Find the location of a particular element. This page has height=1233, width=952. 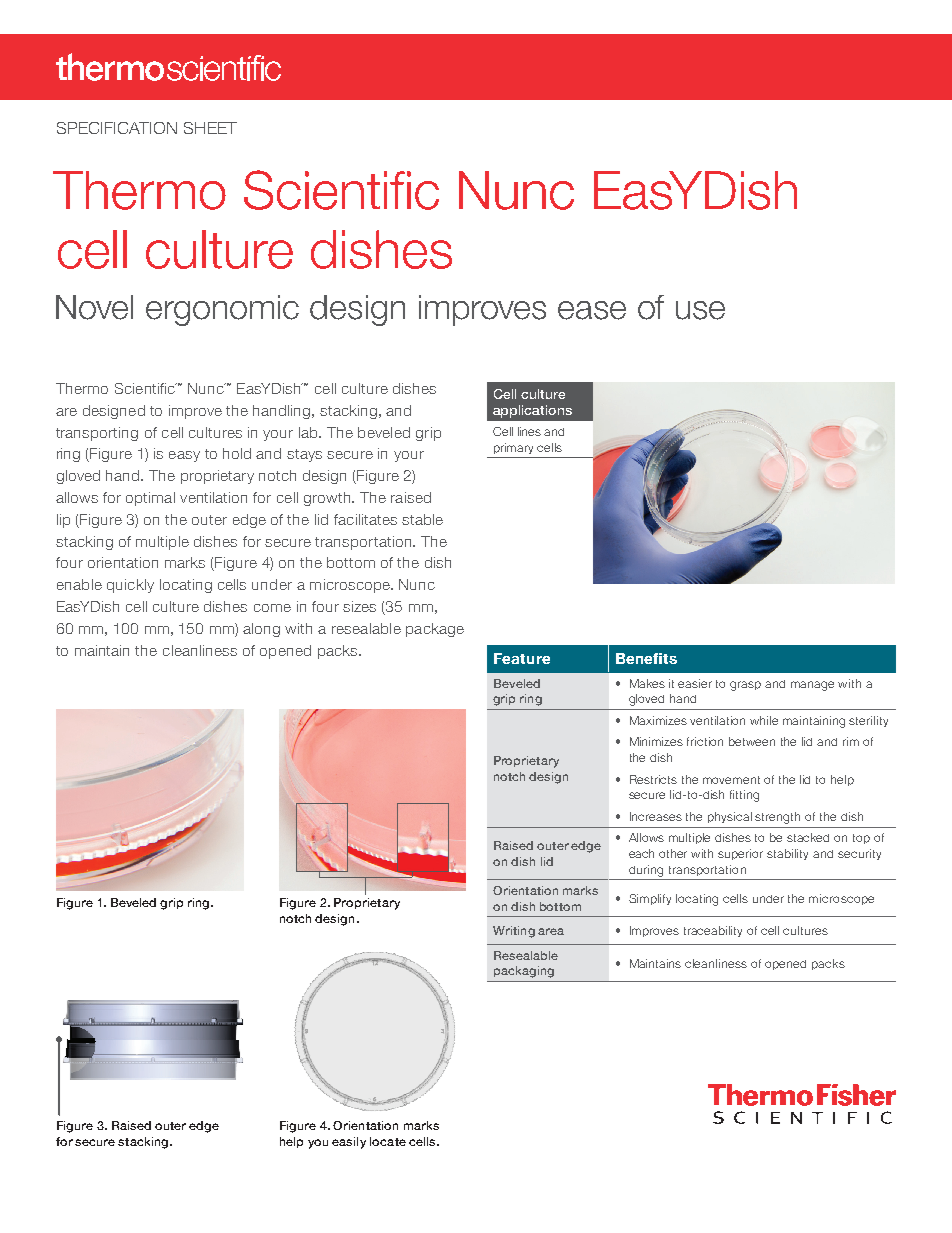

SHEET is located at coordinates (210, 128).
